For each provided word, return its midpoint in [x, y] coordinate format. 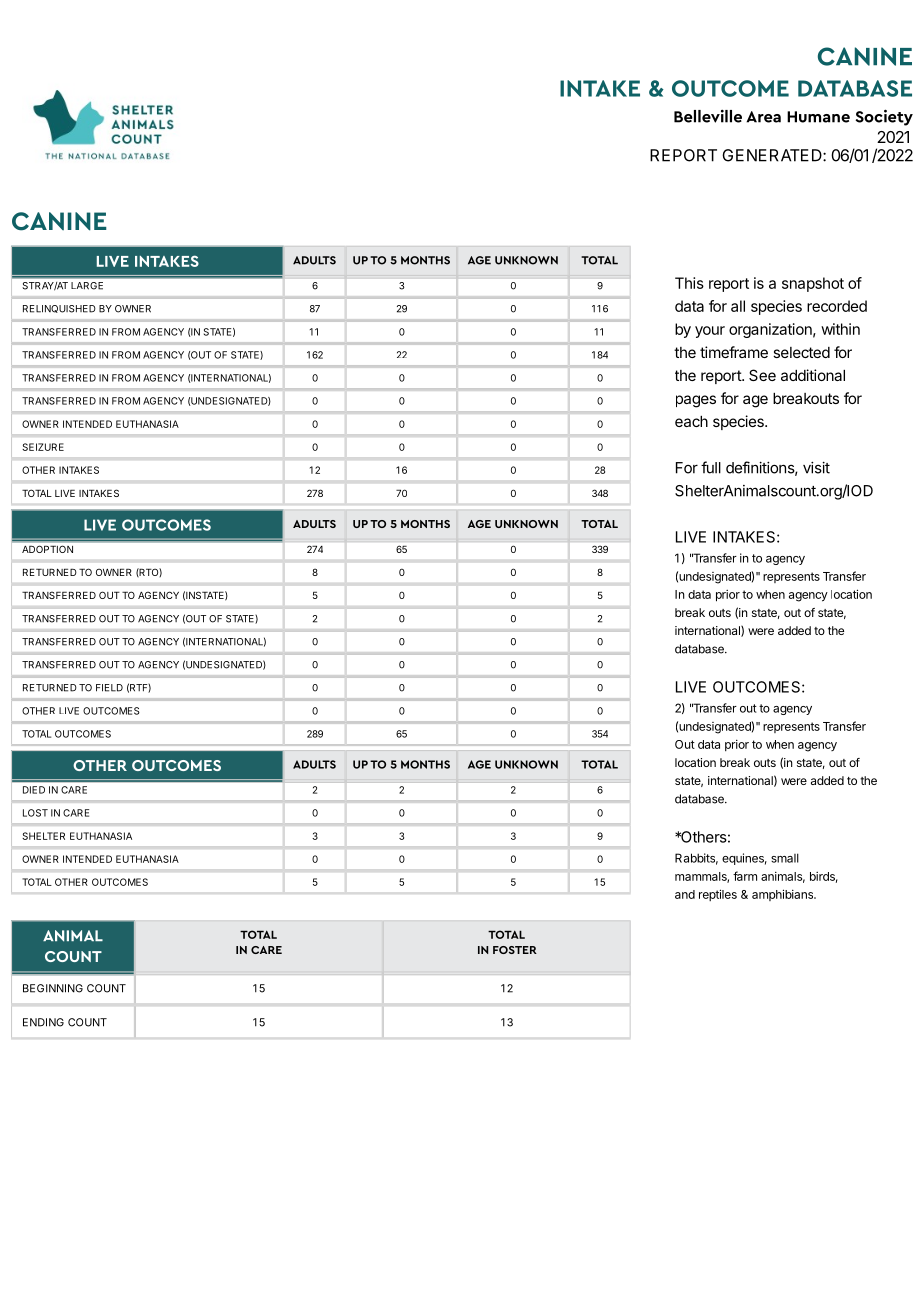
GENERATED [773, 155]
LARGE [87, 285]
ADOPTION [47, 549]
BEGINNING [53, 988]
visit [816, 467]
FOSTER [515, 950]
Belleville [708, 116]
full [711, 467]
